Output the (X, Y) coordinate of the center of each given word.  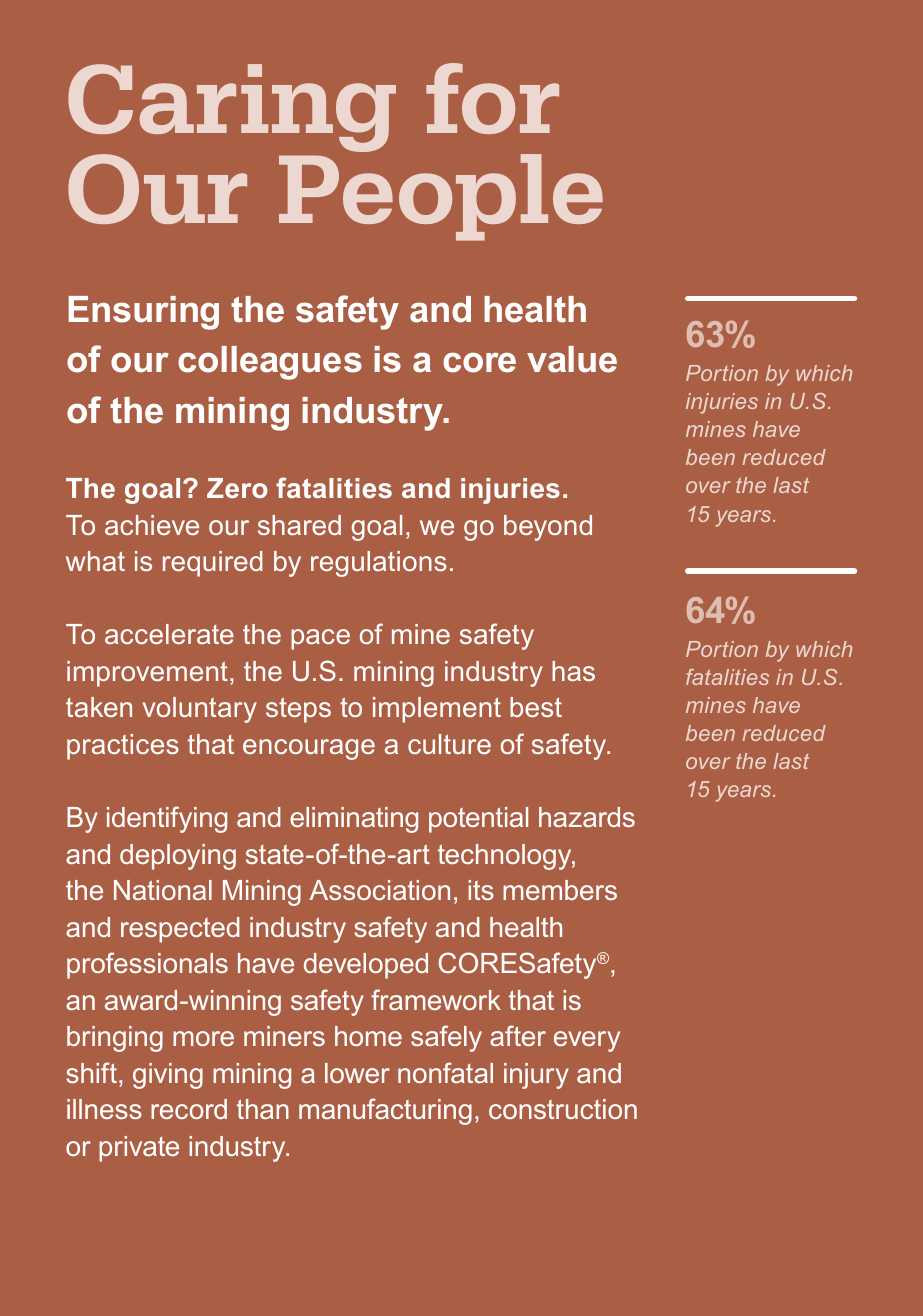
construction (563, 1109)
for (492, 98)
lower (357, 1073)
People (441, 197)
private (139, 1149)
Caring (232, 109)
